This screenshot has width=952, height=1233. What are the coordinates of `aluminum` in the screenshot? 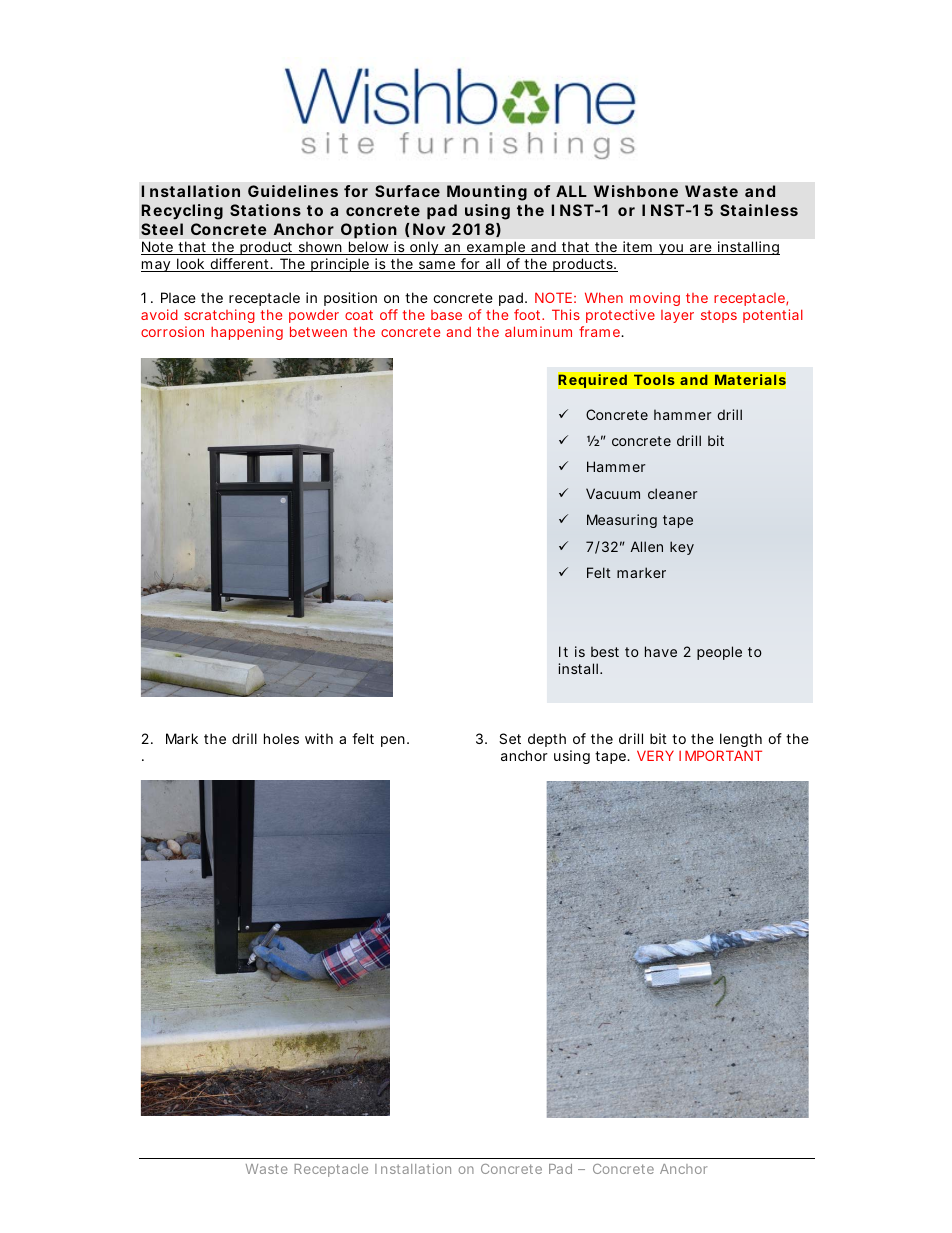 It's located at (538, 331).
